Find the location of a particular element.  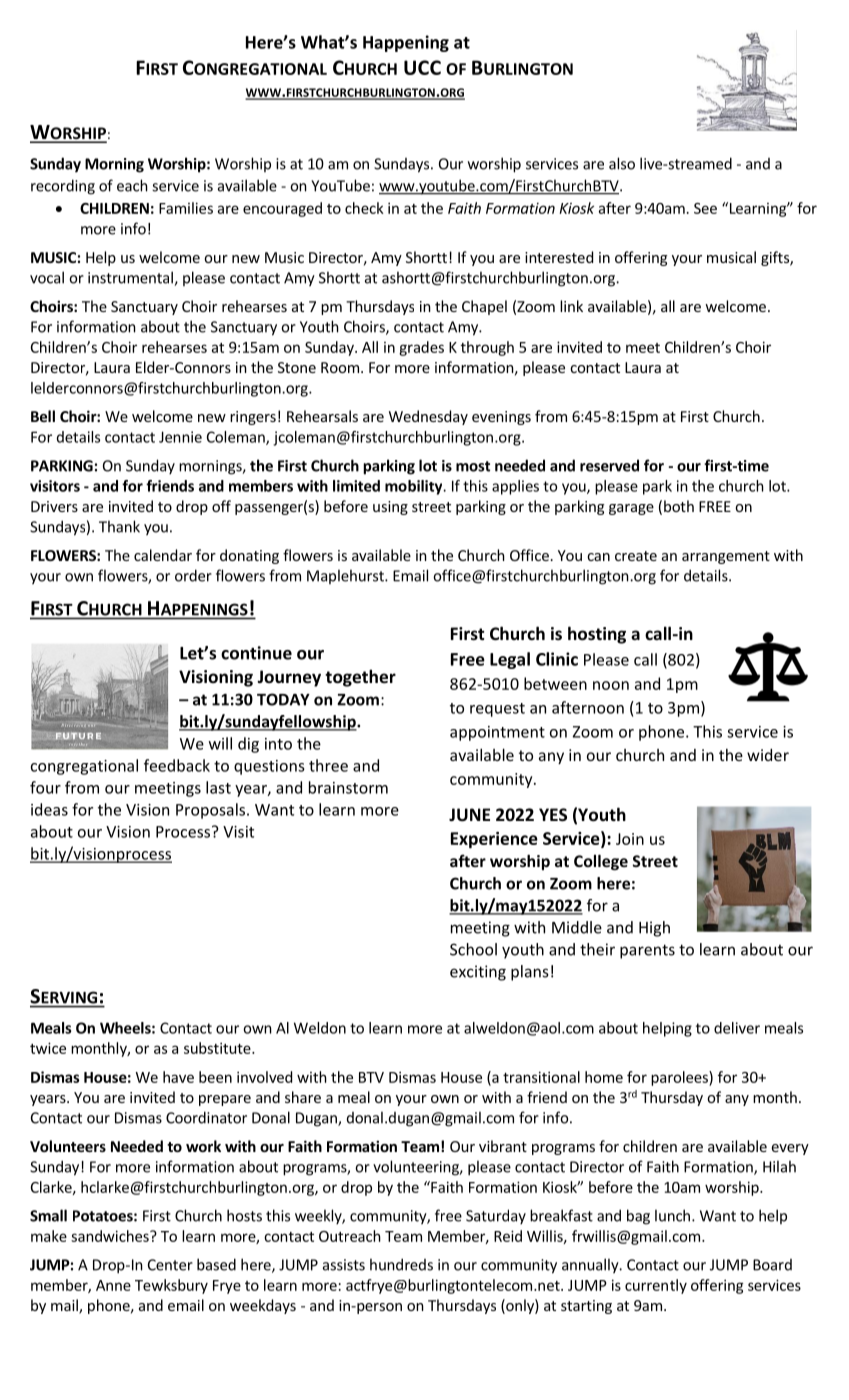

also is located at coordinates (622, 163).
